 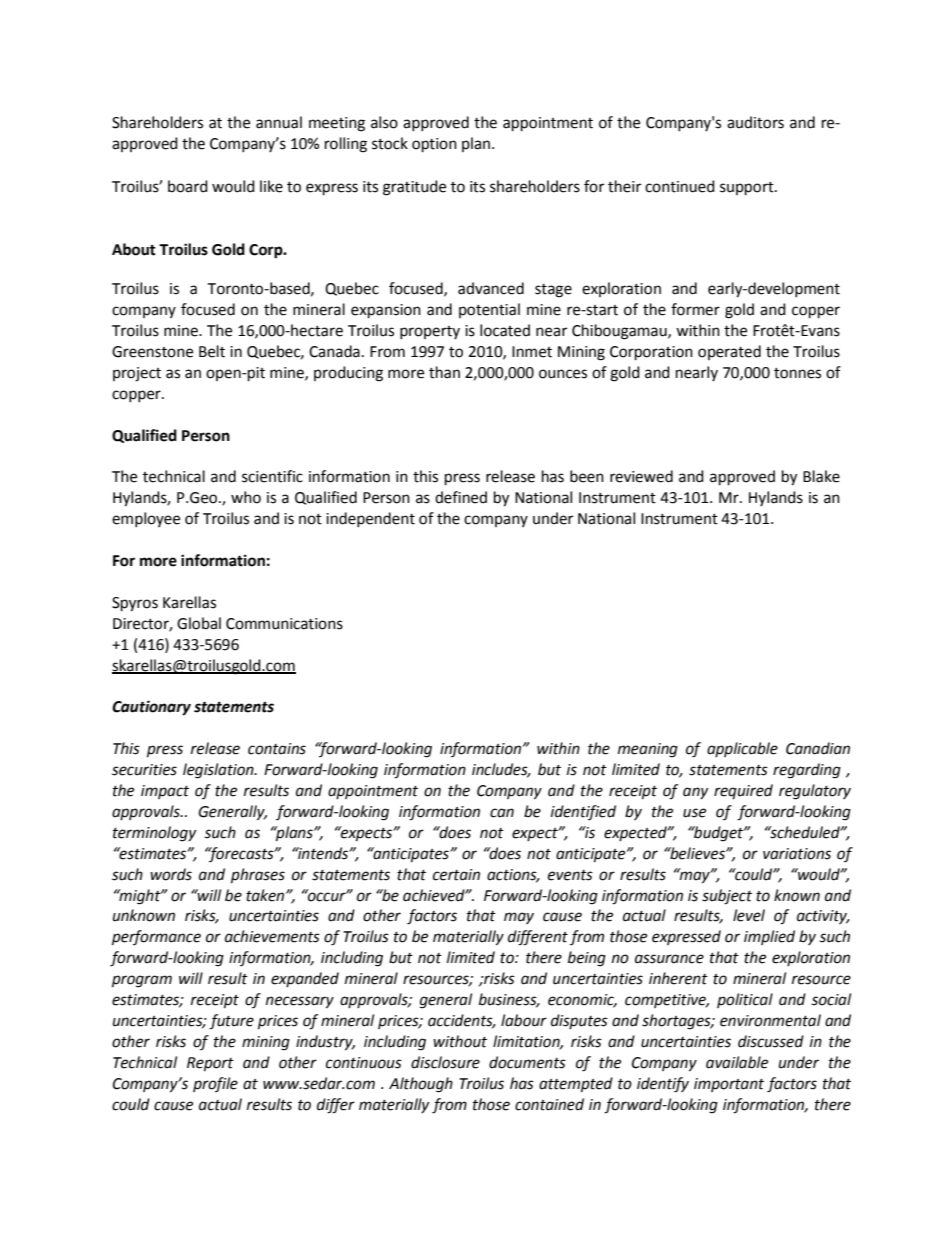 I want to click on legislation, so click(x=219, y=771).
